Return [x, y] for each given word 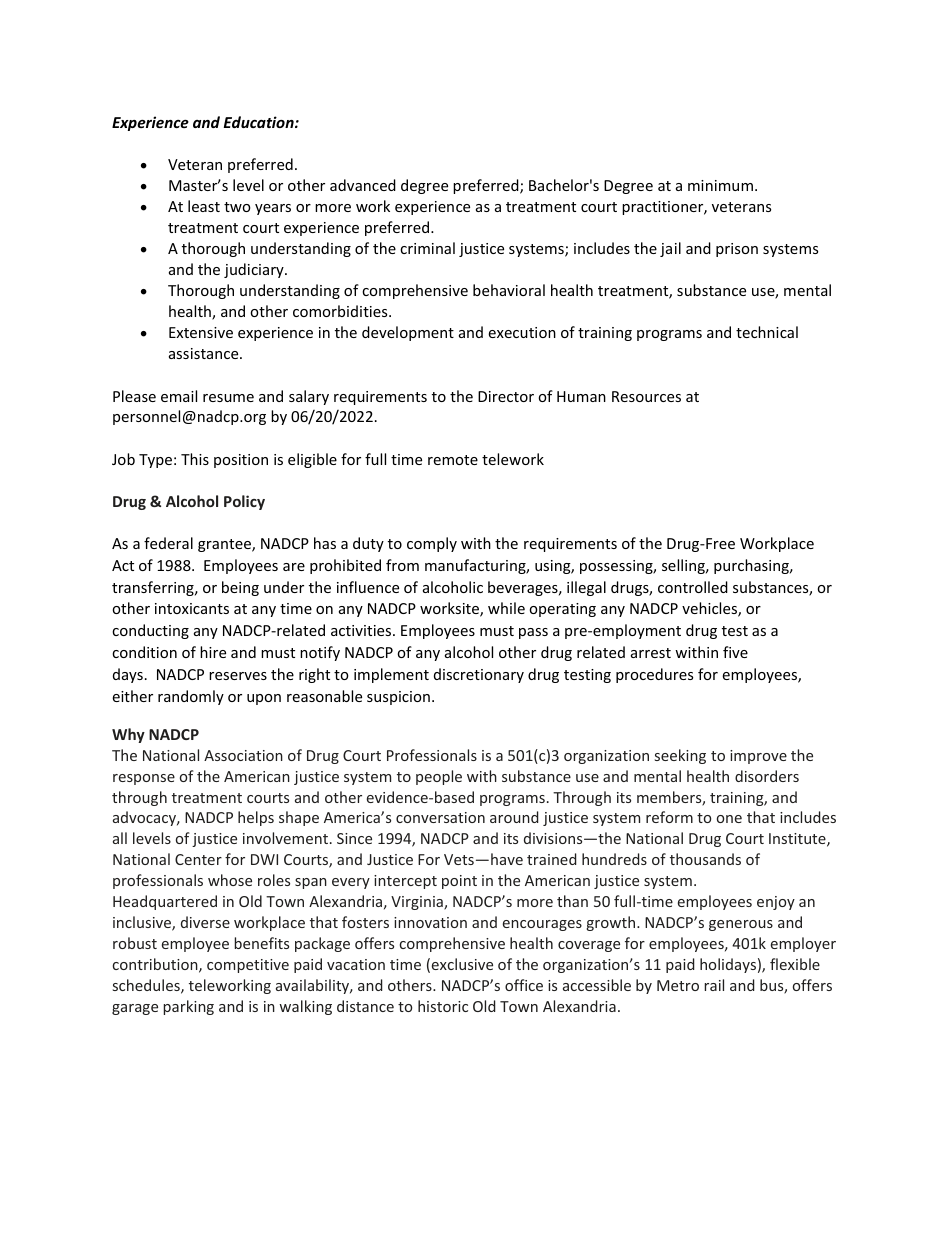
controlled [693, 587]
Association [243, 755]
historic [443, 1006]
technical [767, 332]
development [408, 333]
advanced [363, 185]
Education [260, 122]
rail [714, 985]
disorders [767, 776]
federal [168, 543]
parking [188, 1007]
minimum [720, 185]
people [439, 777]
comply [432, 544]
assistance [205, 353]
